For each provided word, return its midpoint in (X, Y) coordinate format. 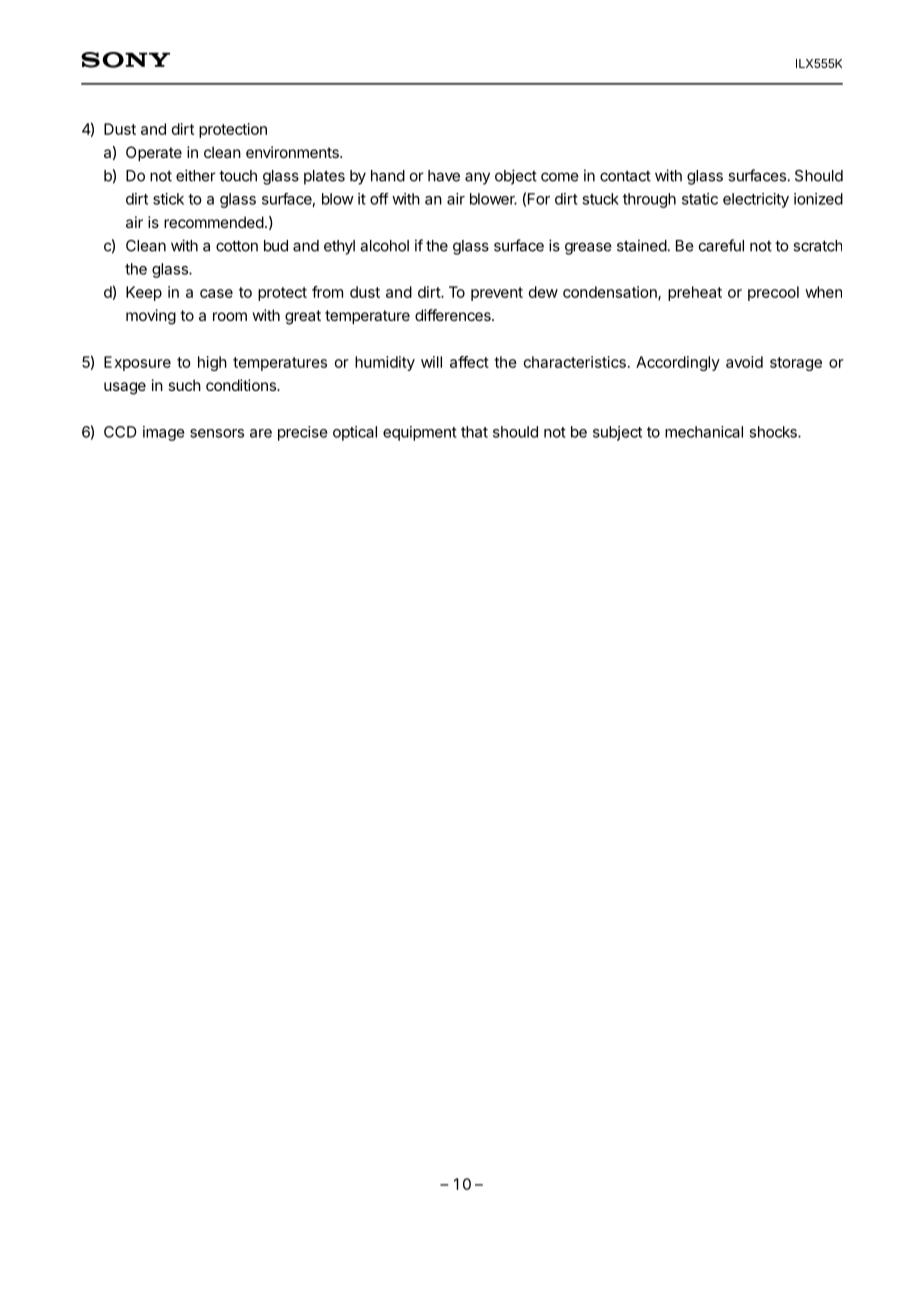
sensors (217, 433)
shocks (774, 432)
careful (721, 245)
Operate (154, 153)
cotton (237, 246)
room (230, 316)
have (444, 176)
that (474, 432)
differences (454, 315)
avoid (744, 362)
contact (625, 176)
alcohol (384, 246)
